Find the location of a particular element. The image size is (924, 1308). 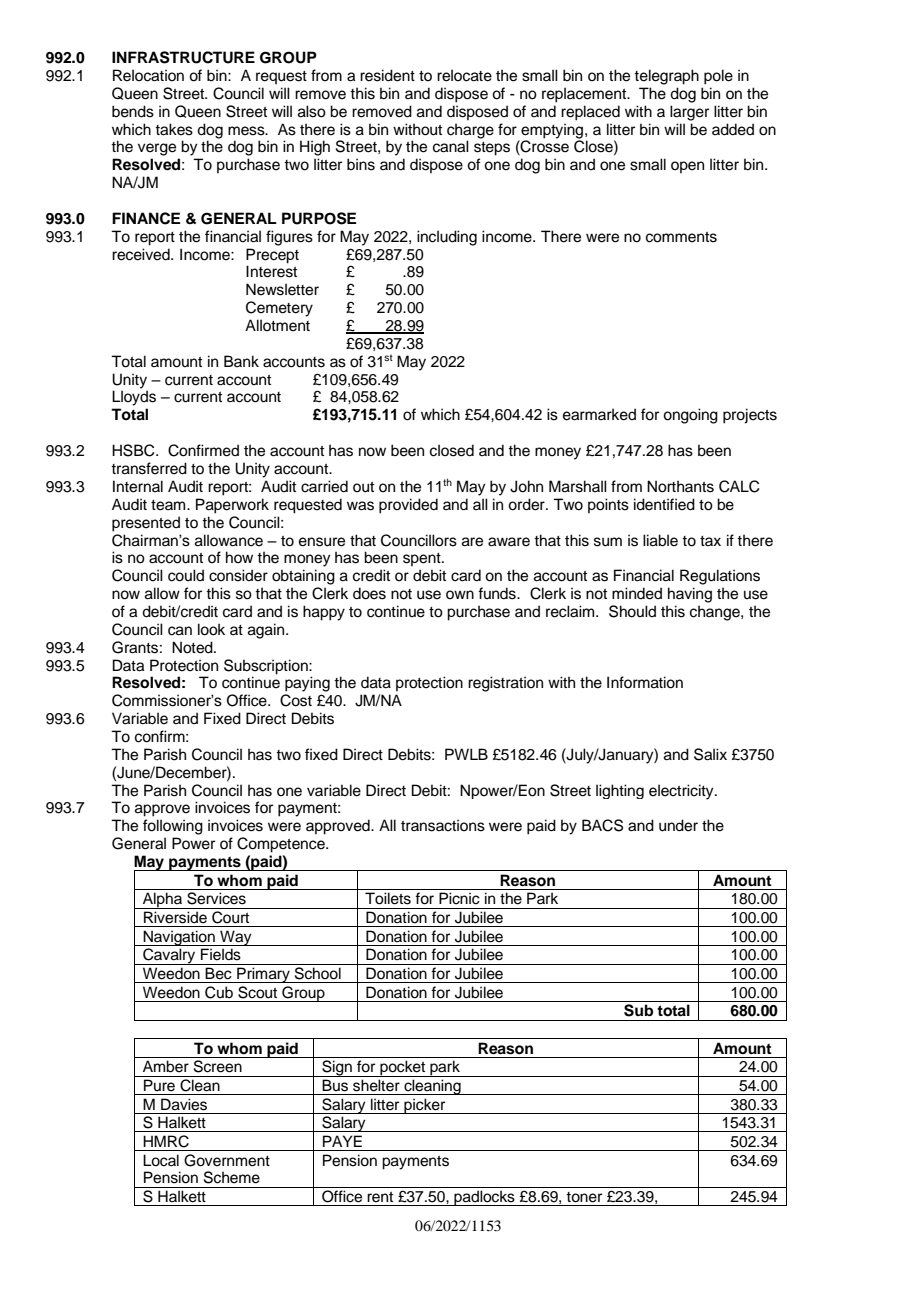

transferred is located at coordinates (149, 468).
